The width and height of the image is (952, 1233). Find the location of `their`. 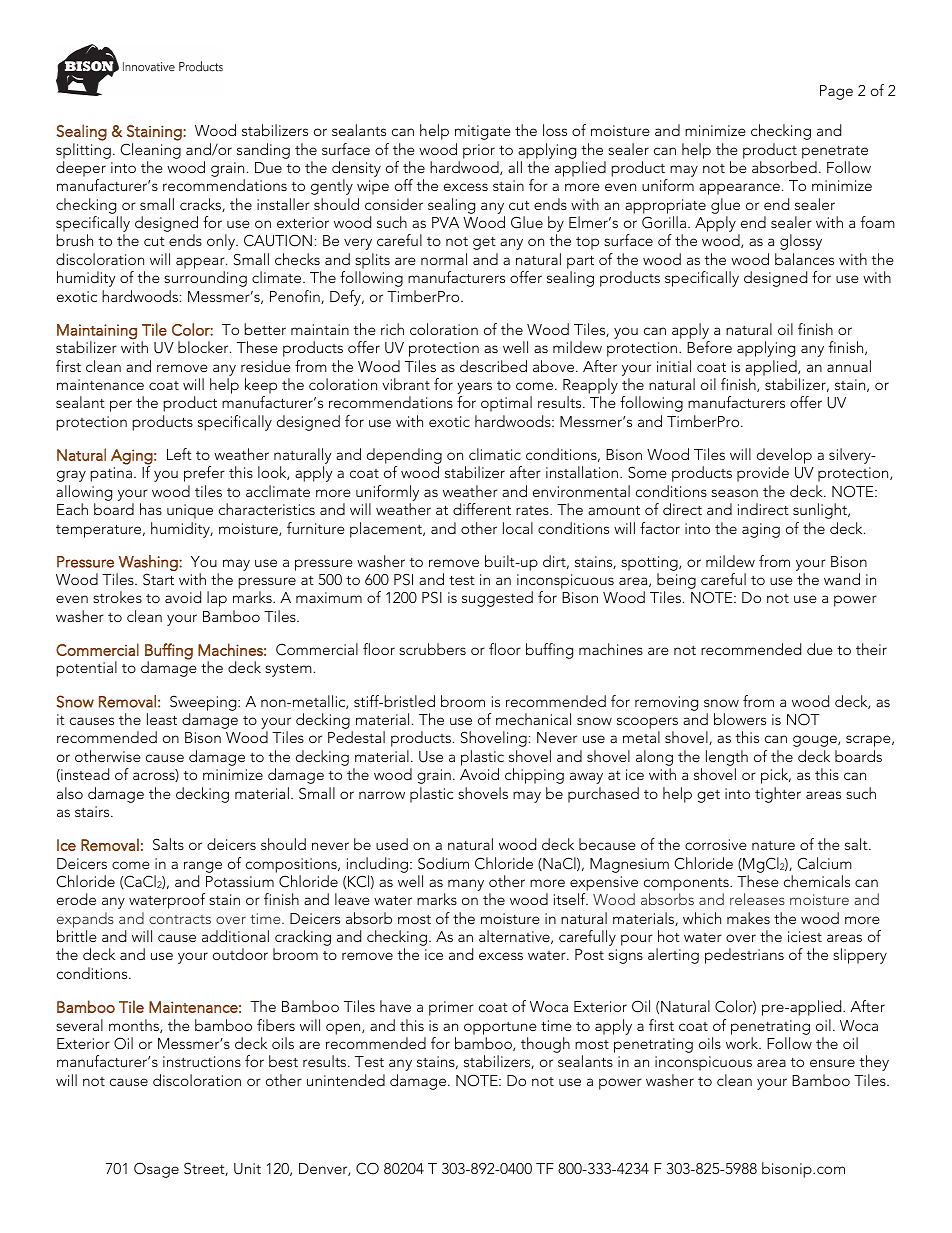

their is located at coordinates (871, 649).
